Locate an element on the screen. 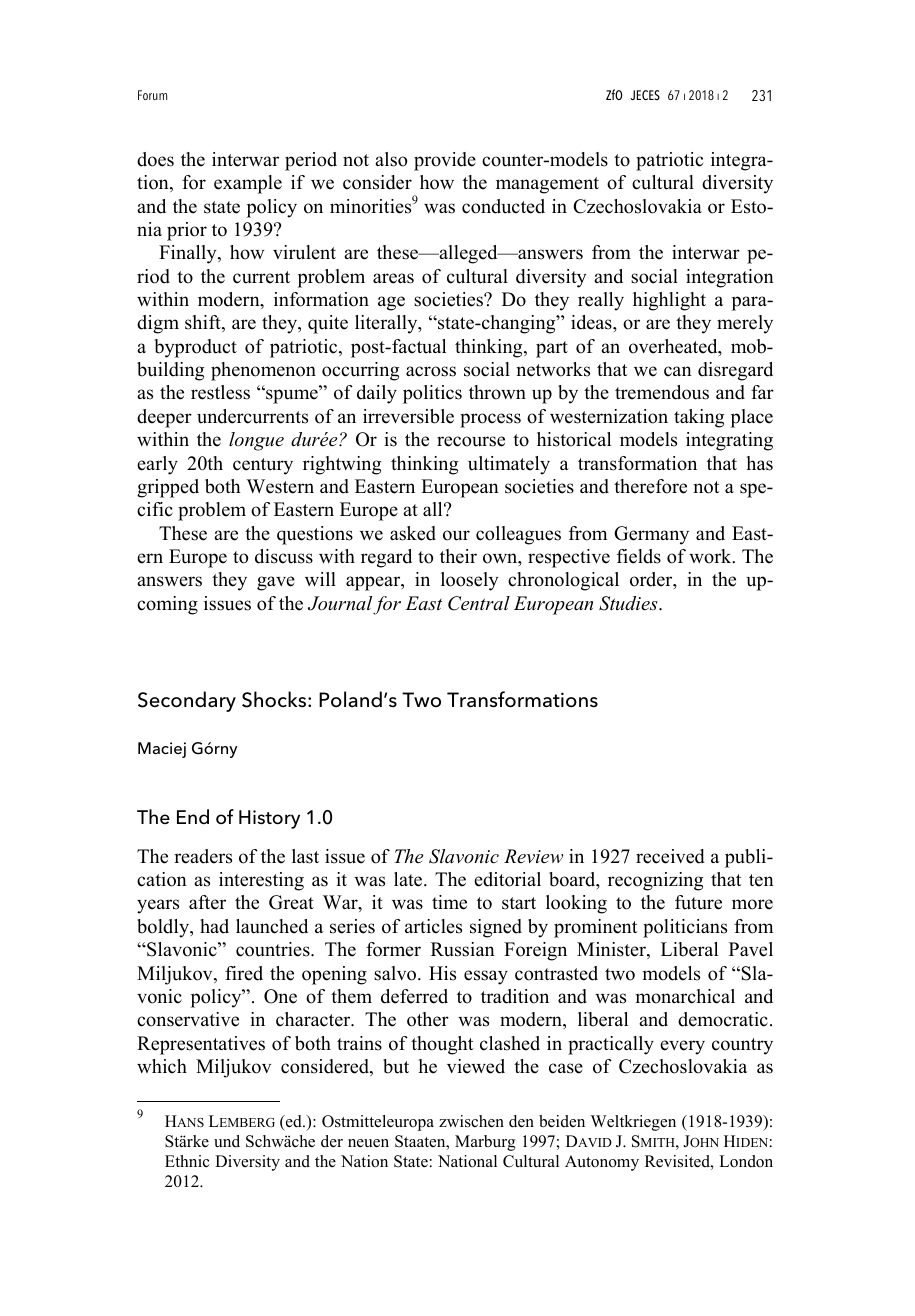 The width and height of the screenshot is (915, 1316). Ethnic is located at coordinates (187, 1161).
